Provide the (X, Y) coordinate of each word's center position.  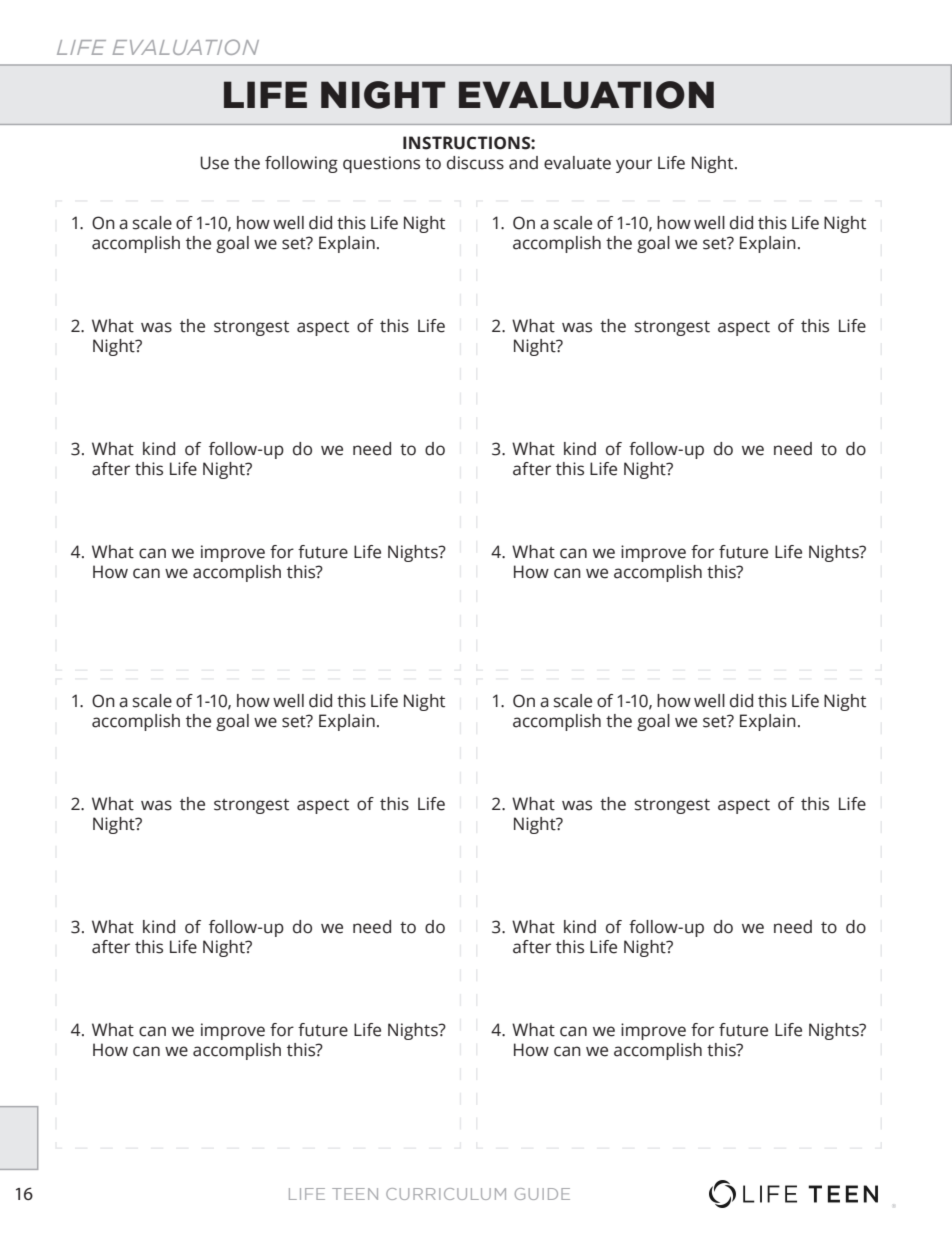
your (634, 166)
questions (381, 164)
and (523, 163)
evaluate (577, 163)
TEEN (355, 1194)
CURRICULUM (446, 1194)
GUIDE (542, 1194)
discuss (475, 163)
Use (214, 163)
